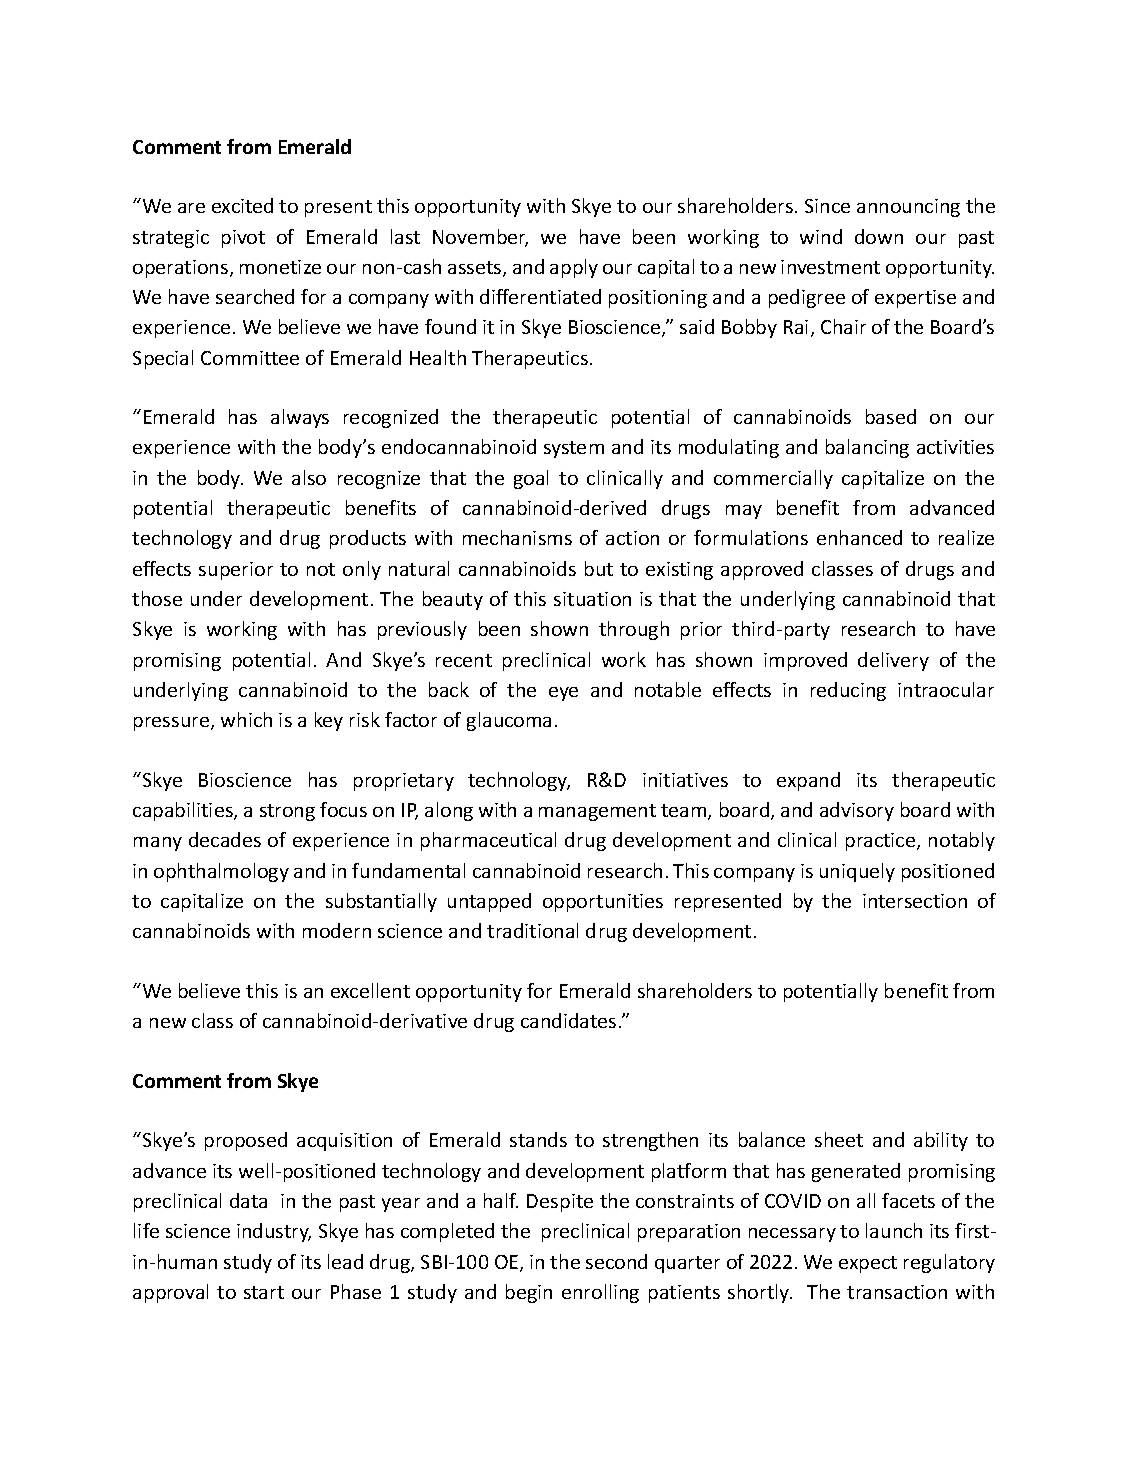 This document has height=1461, width=1129. Describe the element at coordinates (915, 901) in the document. I see `intersection` at that location.
